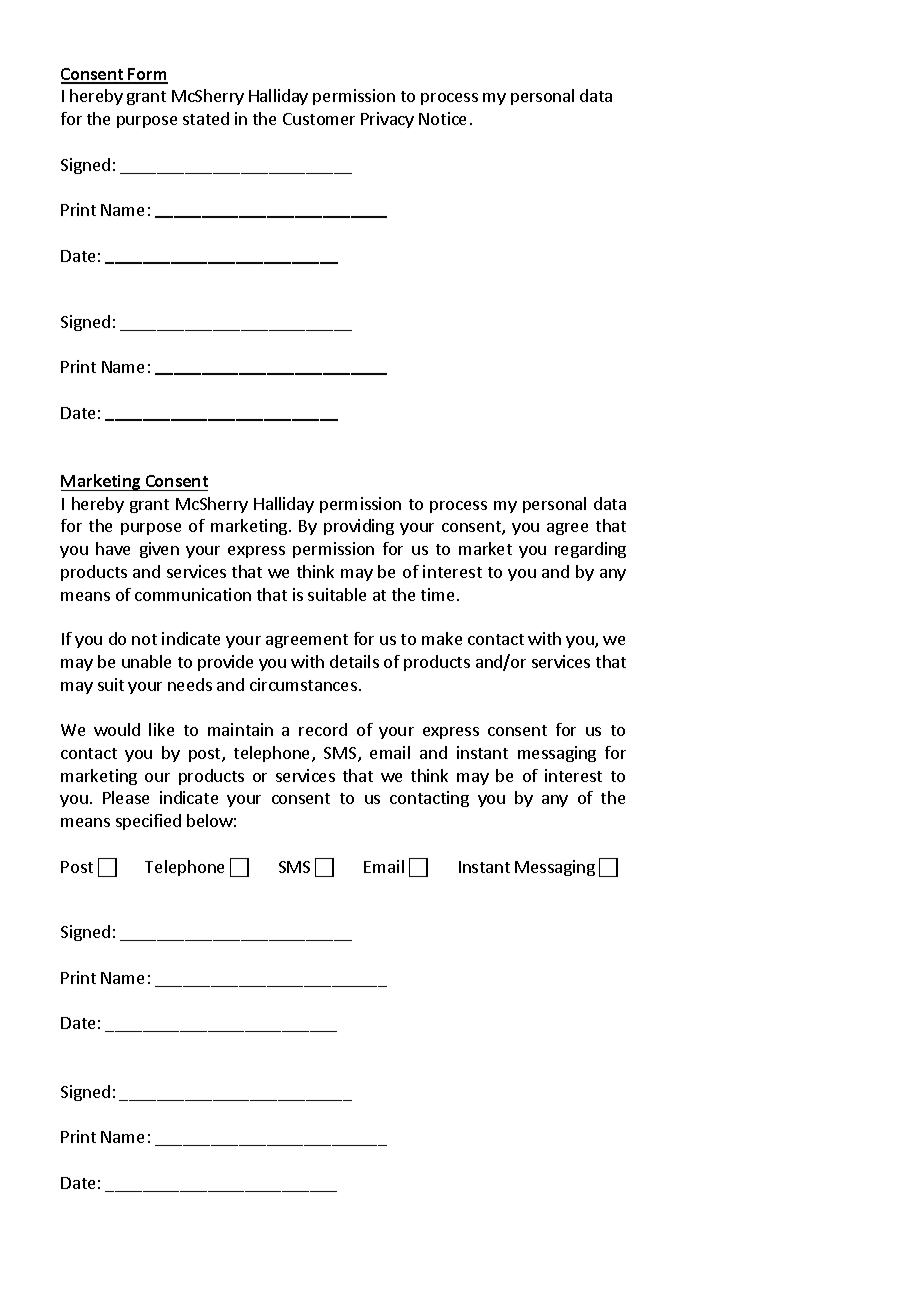 This screenshot has width=924, height=1308. Describe the element at coordinates (442, 118) in the screenshot. I see `Notice` at that location.
